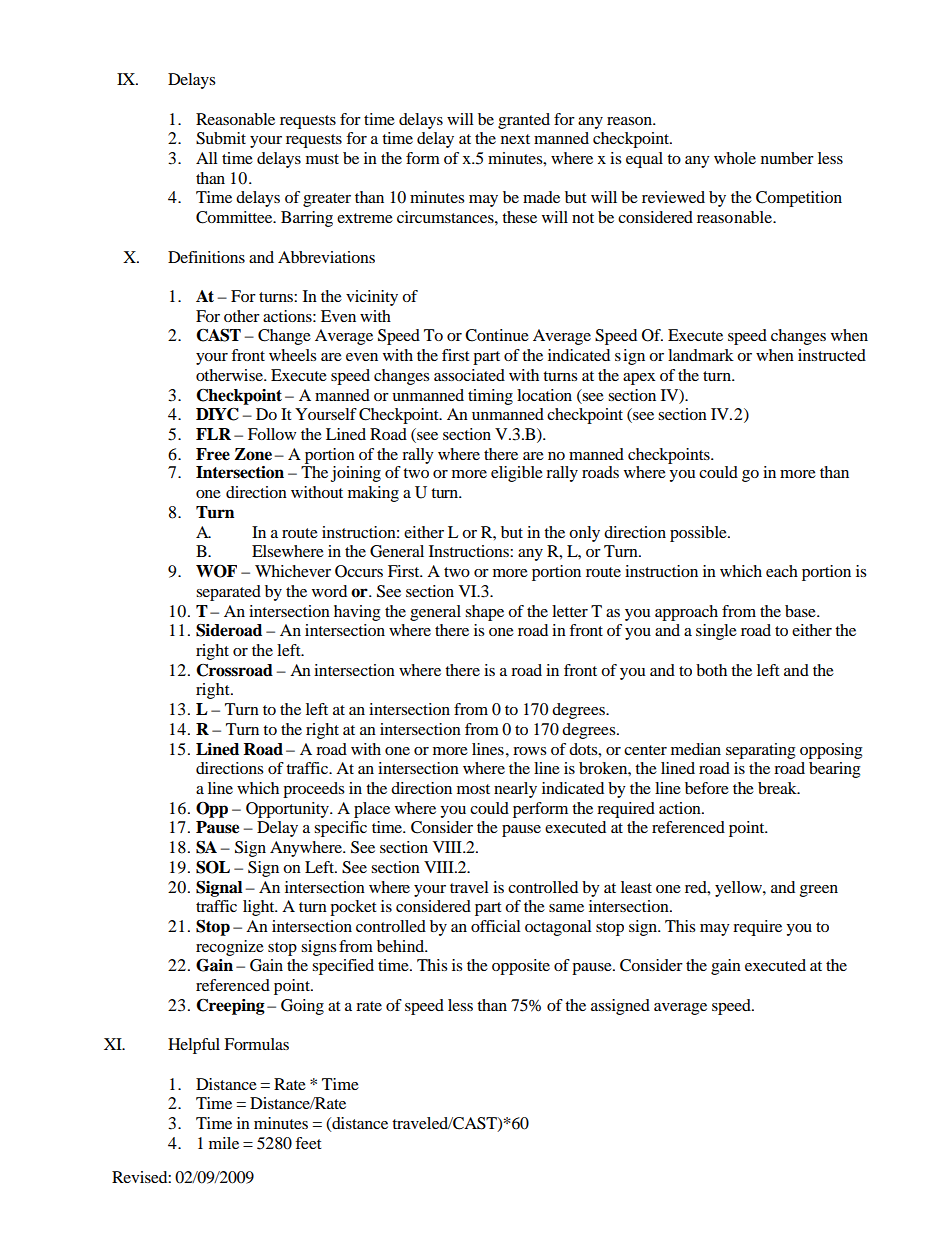  Describe the element at coordinates (515, 139) in the screenshot. I see `next` at that location.
